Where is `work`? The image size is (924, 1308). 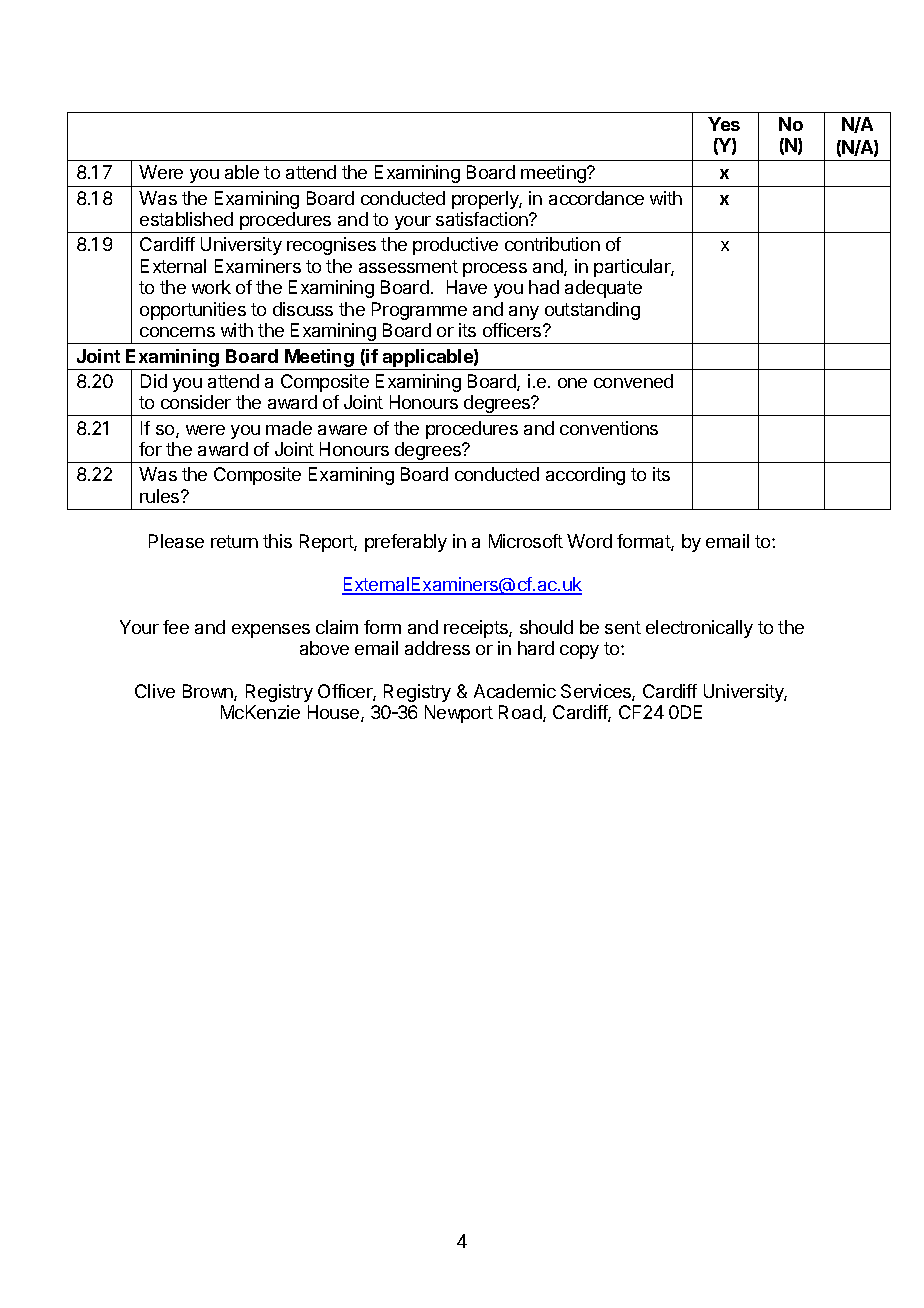
work is located at coordinates (211, 287).
